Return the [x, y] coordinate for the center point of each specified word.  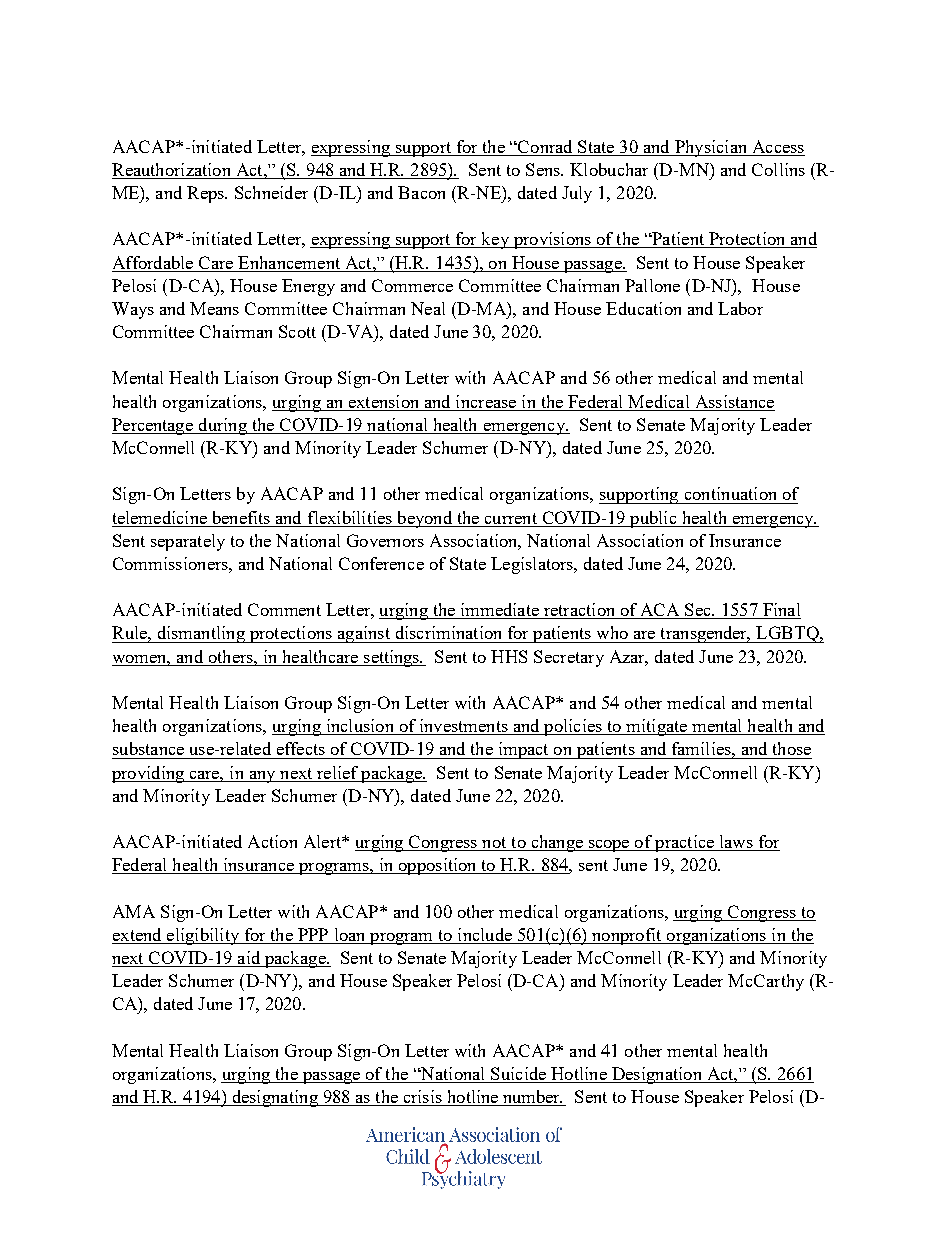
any [262, 777]
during [223, 426]
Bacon [421, 192]
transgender [704, 634]
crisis [422, 1098]
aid [249, 959]
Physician [711, 148]
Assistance [735, 401]
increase [486, 401]
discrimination [448, 632]
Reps [206, 194]
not [494, 844]
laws [736, 843]
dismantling [201, 634]
